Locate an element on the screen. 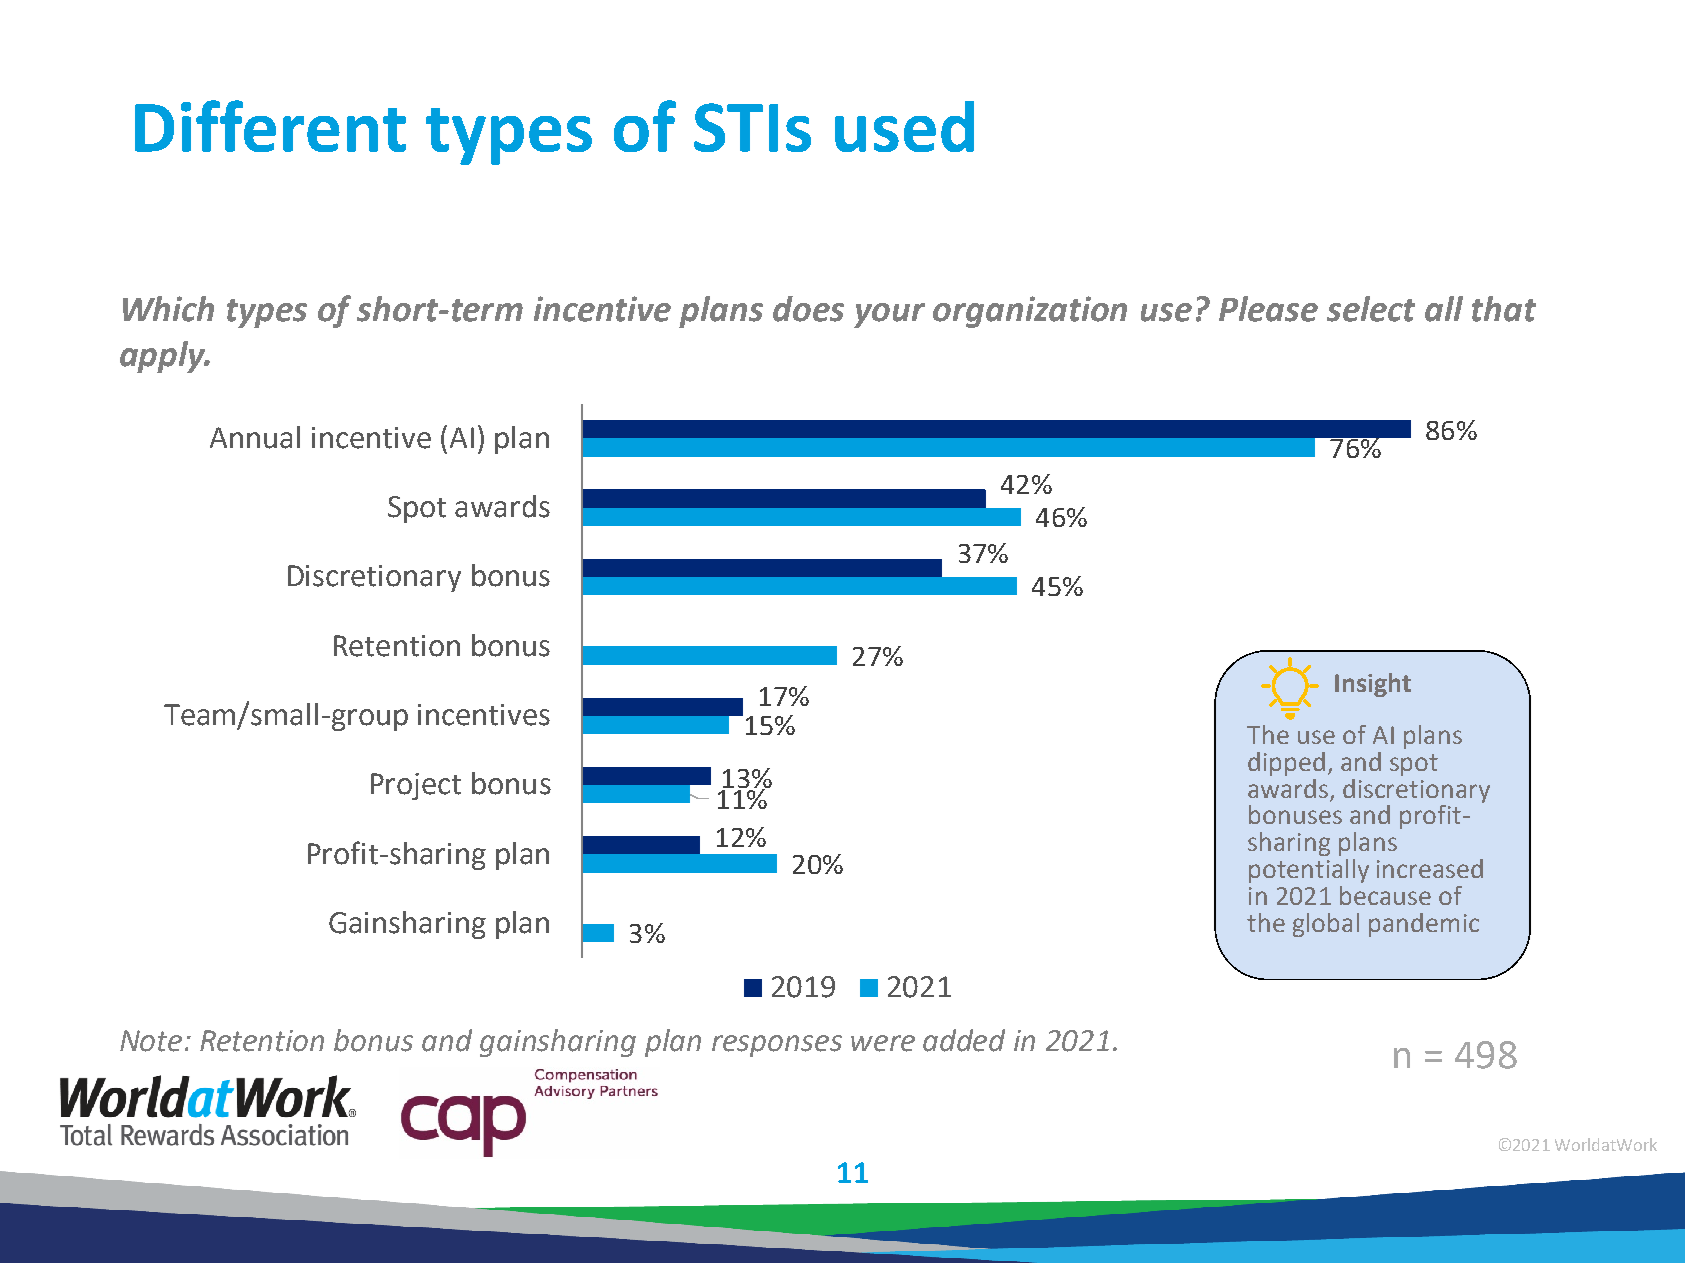  dipped is located at coordinates (1286, 764).
